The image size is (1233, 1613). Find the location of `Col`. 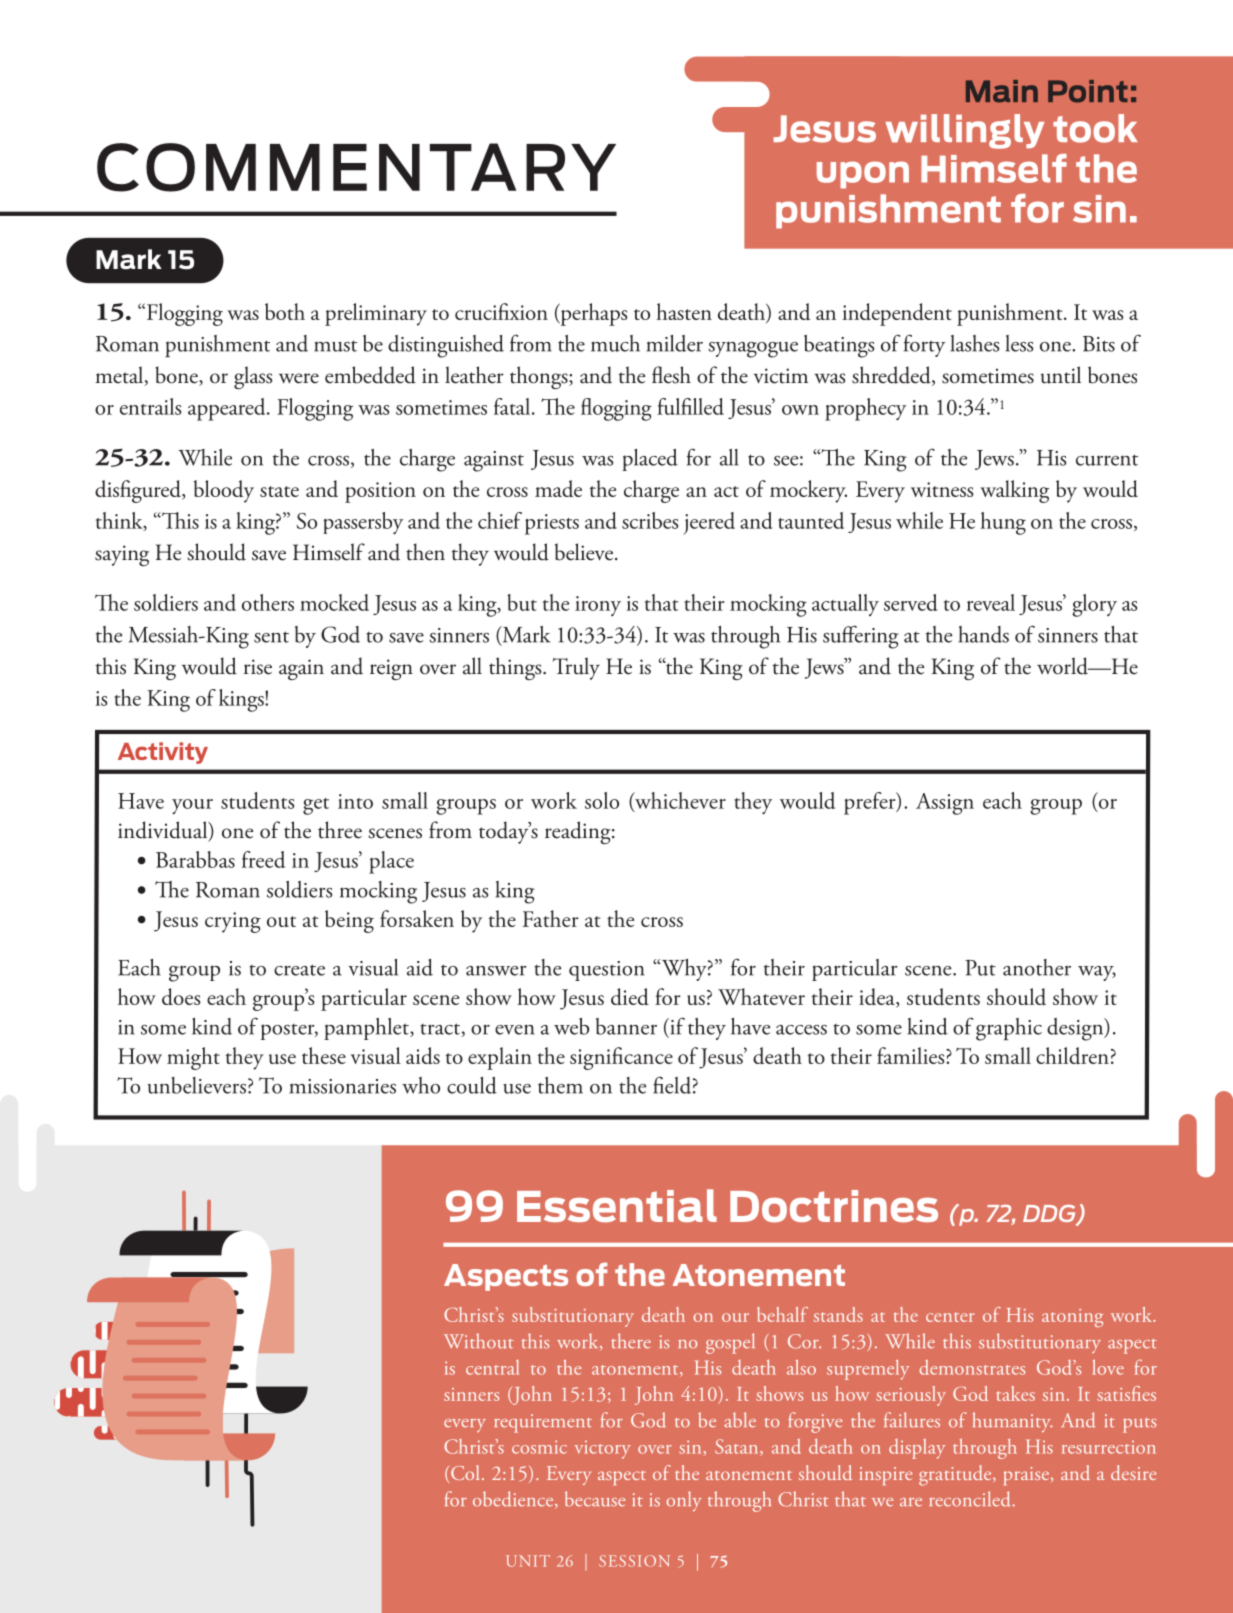

Col is located at coordinates (465, 1472).
